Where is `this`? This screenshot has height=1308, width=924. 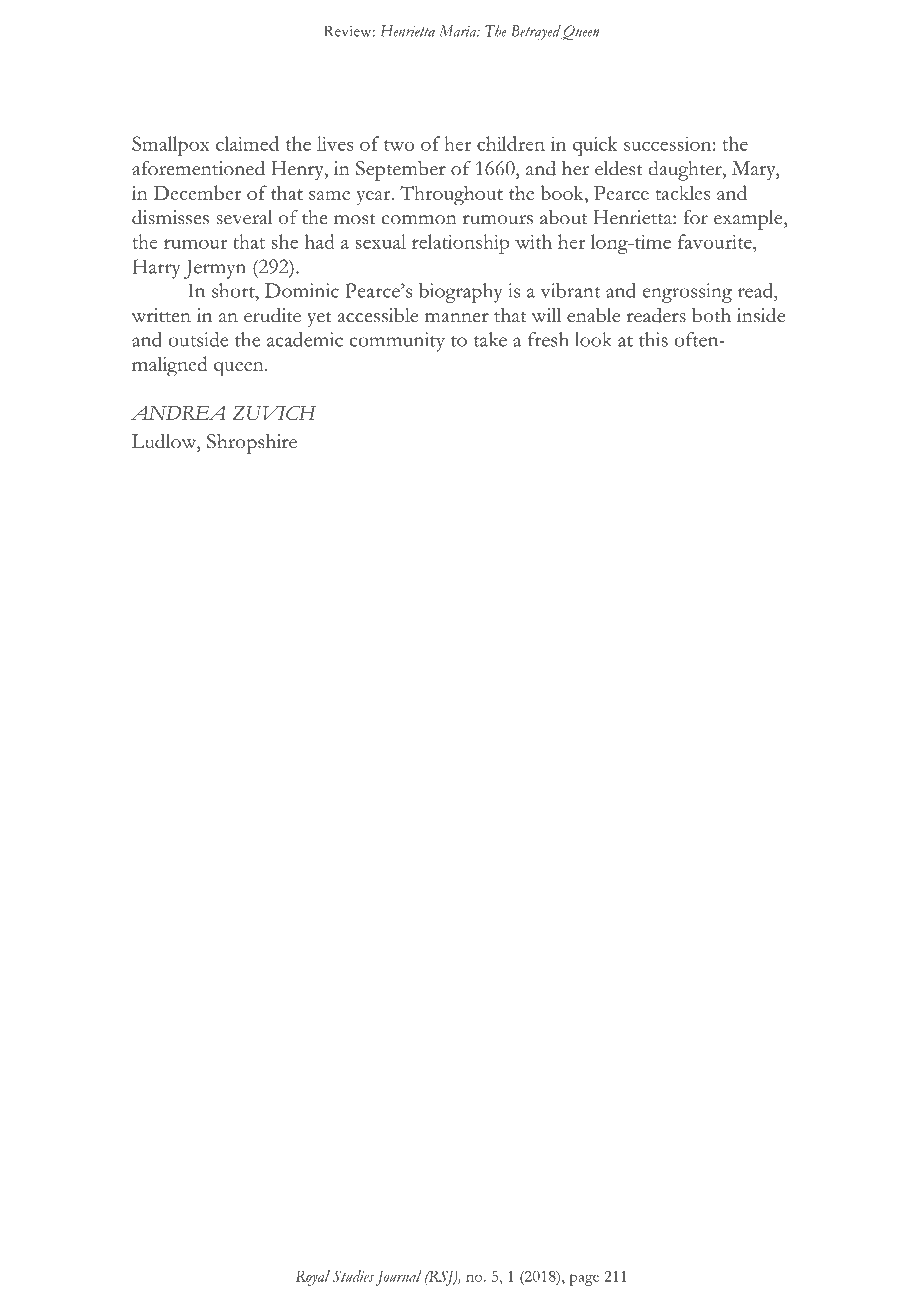 this is located at coordinates (653, 339).
